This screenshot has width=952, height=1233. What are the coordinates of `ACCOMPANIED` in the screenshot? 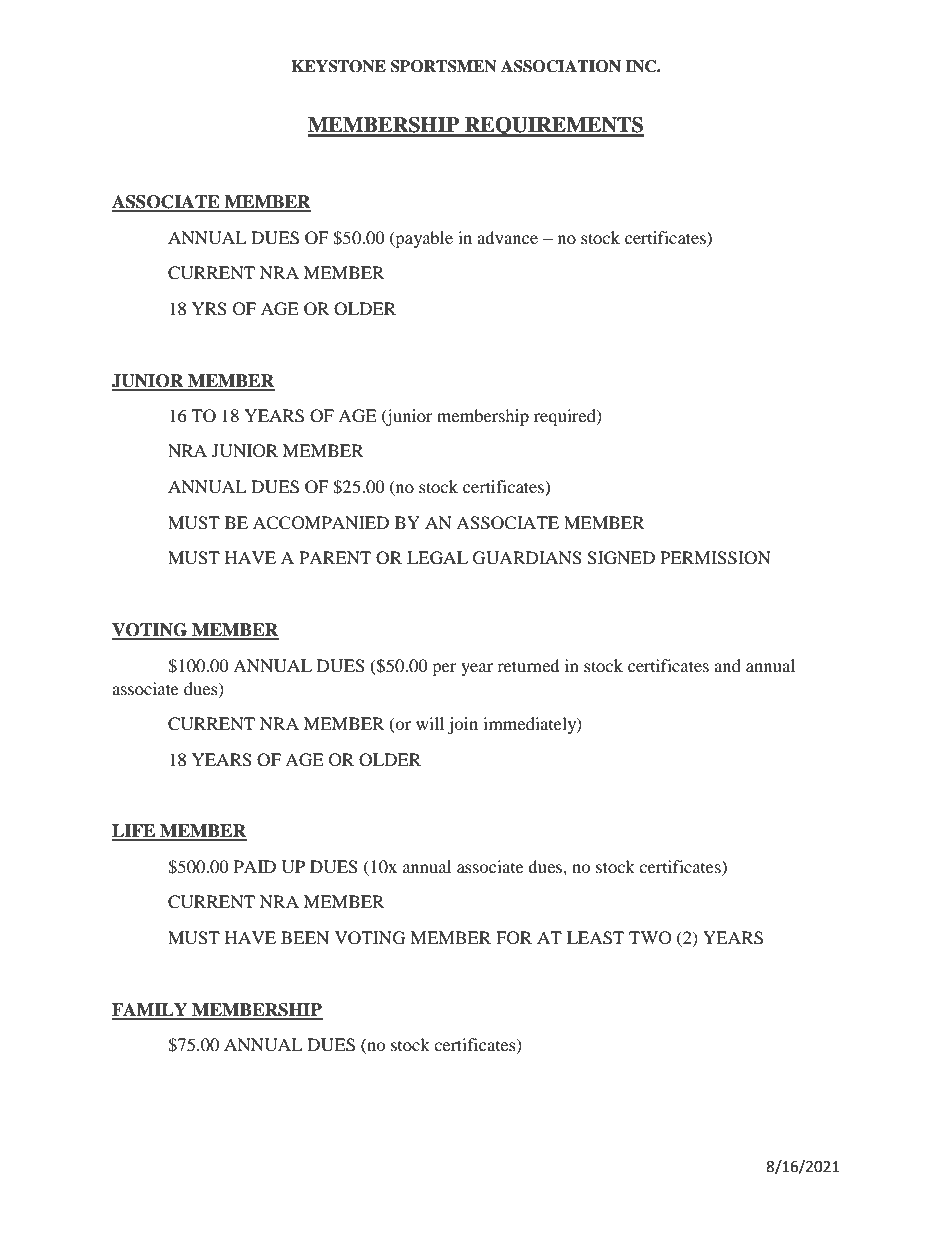 It's located at (321, 523).
